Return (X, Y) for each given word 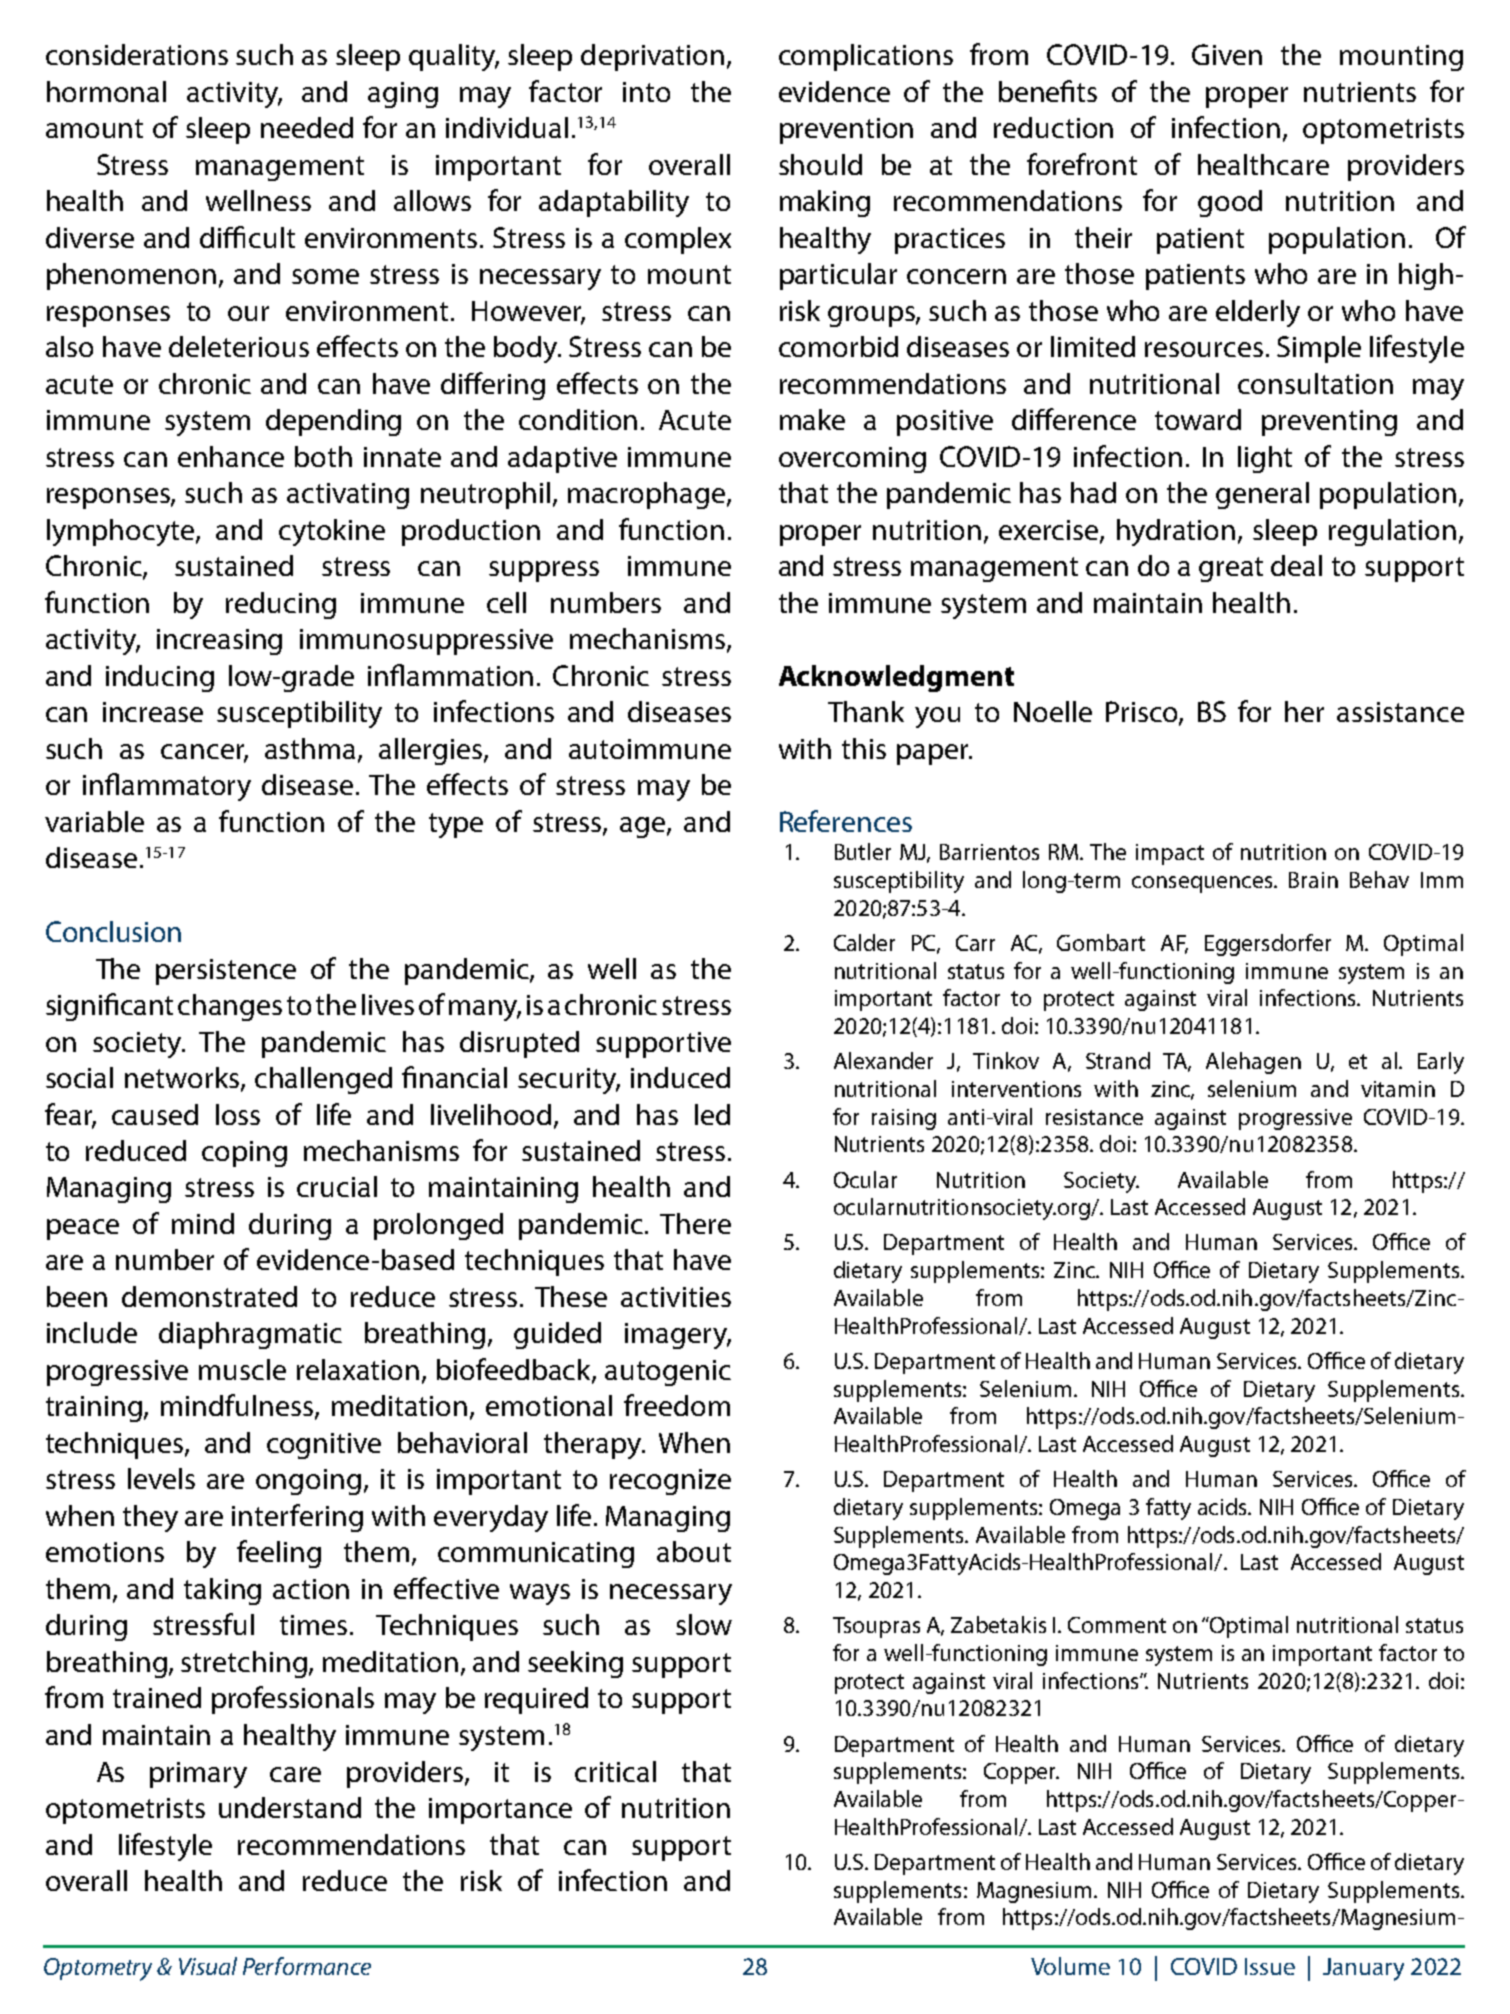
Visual (208, 1966)
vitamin (1398, 1089)
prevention (846, 131)
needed (307, 127)
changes (230, 1007)
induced (680, 1077)
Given (1227, 54)
